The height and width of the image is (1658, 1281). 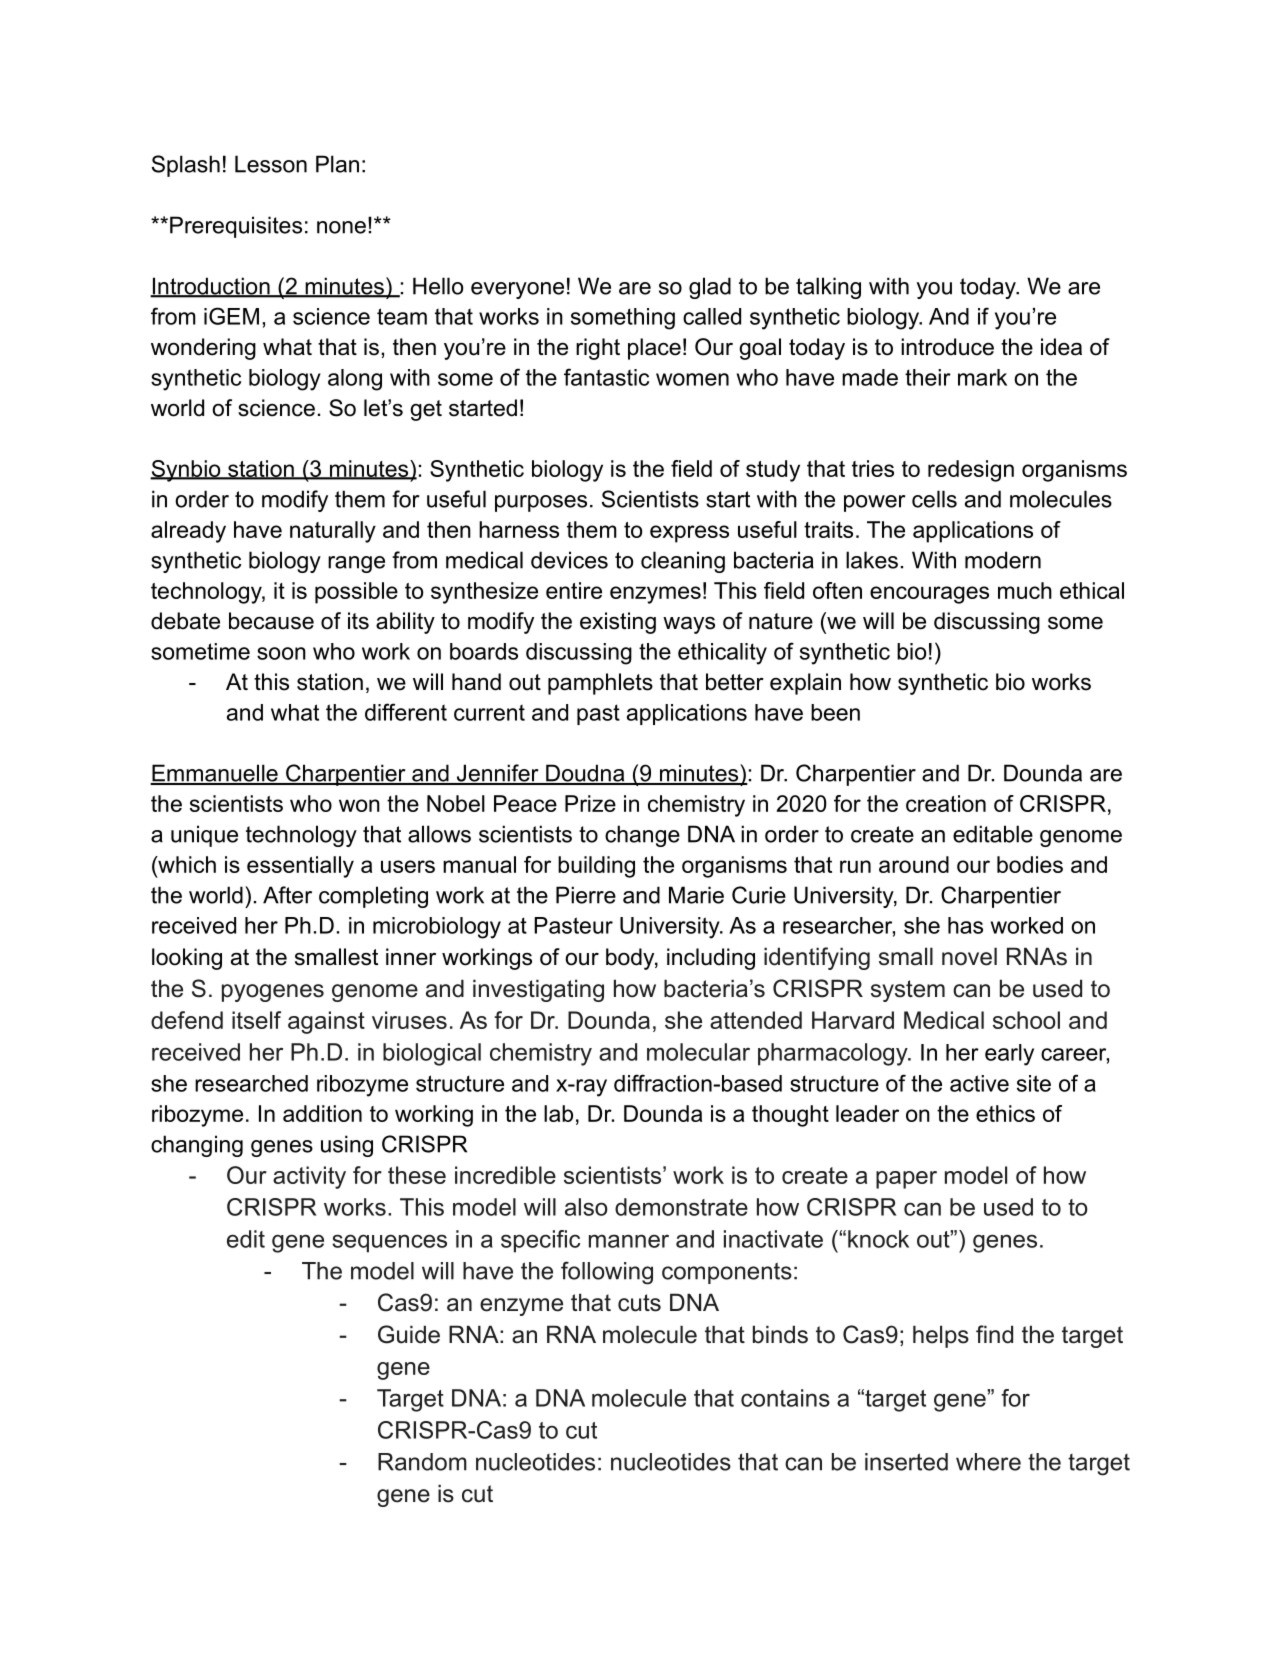 What do you see at coordinates (906, 1180) in the image?
I see `paper` at bounding box center [906, 1180].
